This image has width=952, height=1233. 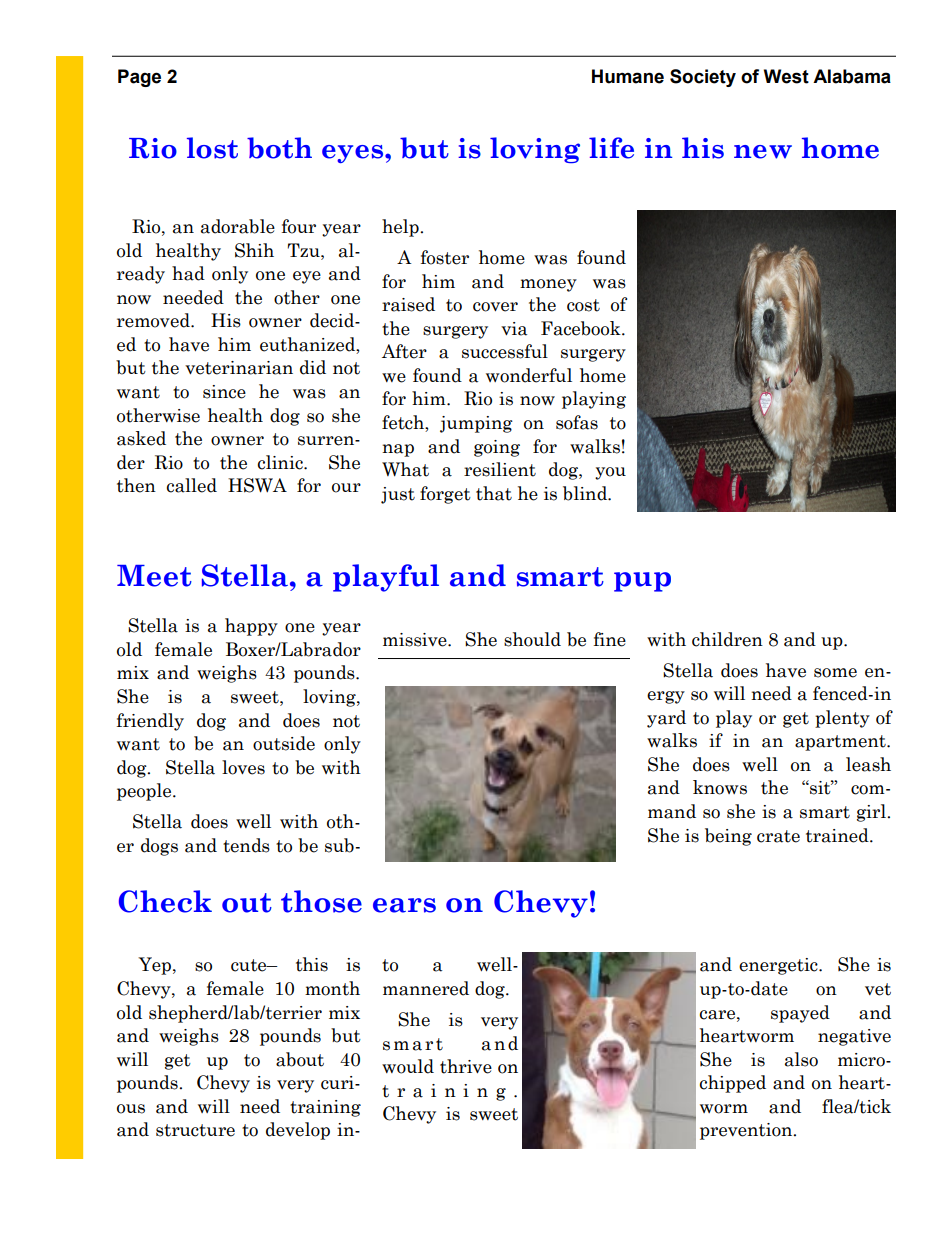 I want to click on pup, so click(x=642, y=582).
